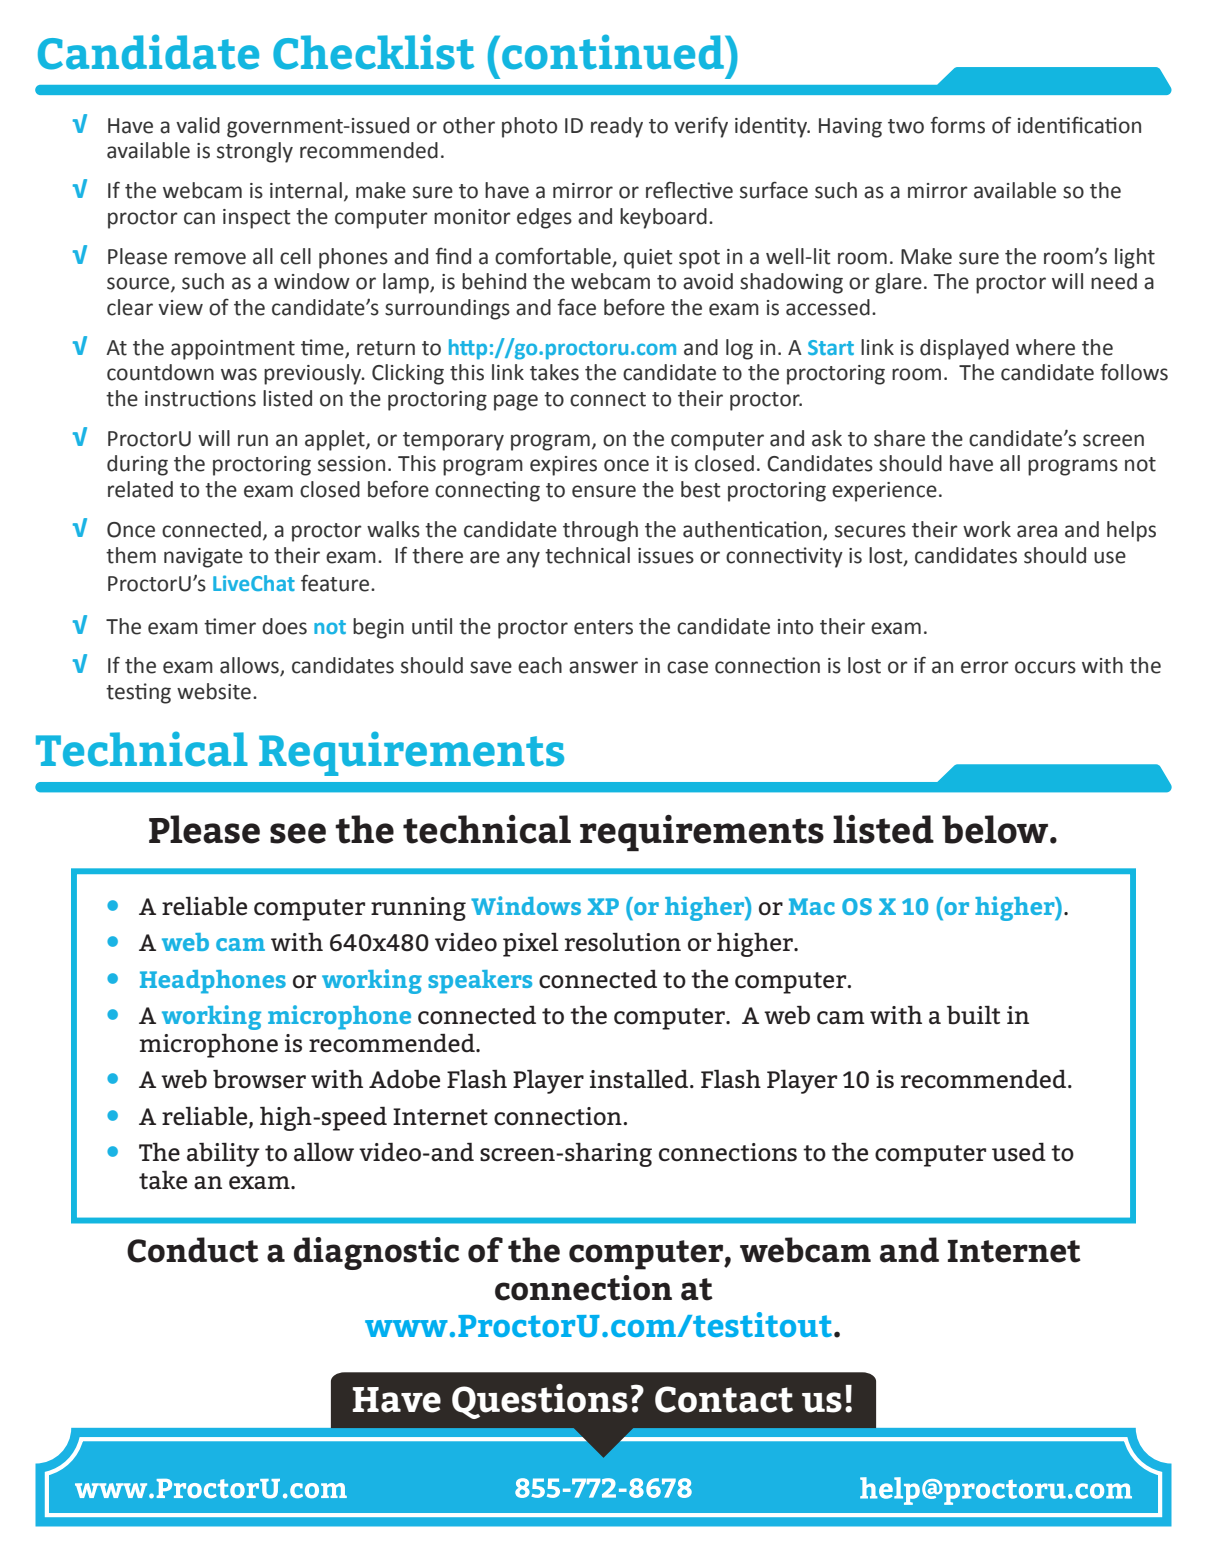  Describe the element at coordinates (724, 1399) in the page. I see `Contact` at that location.
